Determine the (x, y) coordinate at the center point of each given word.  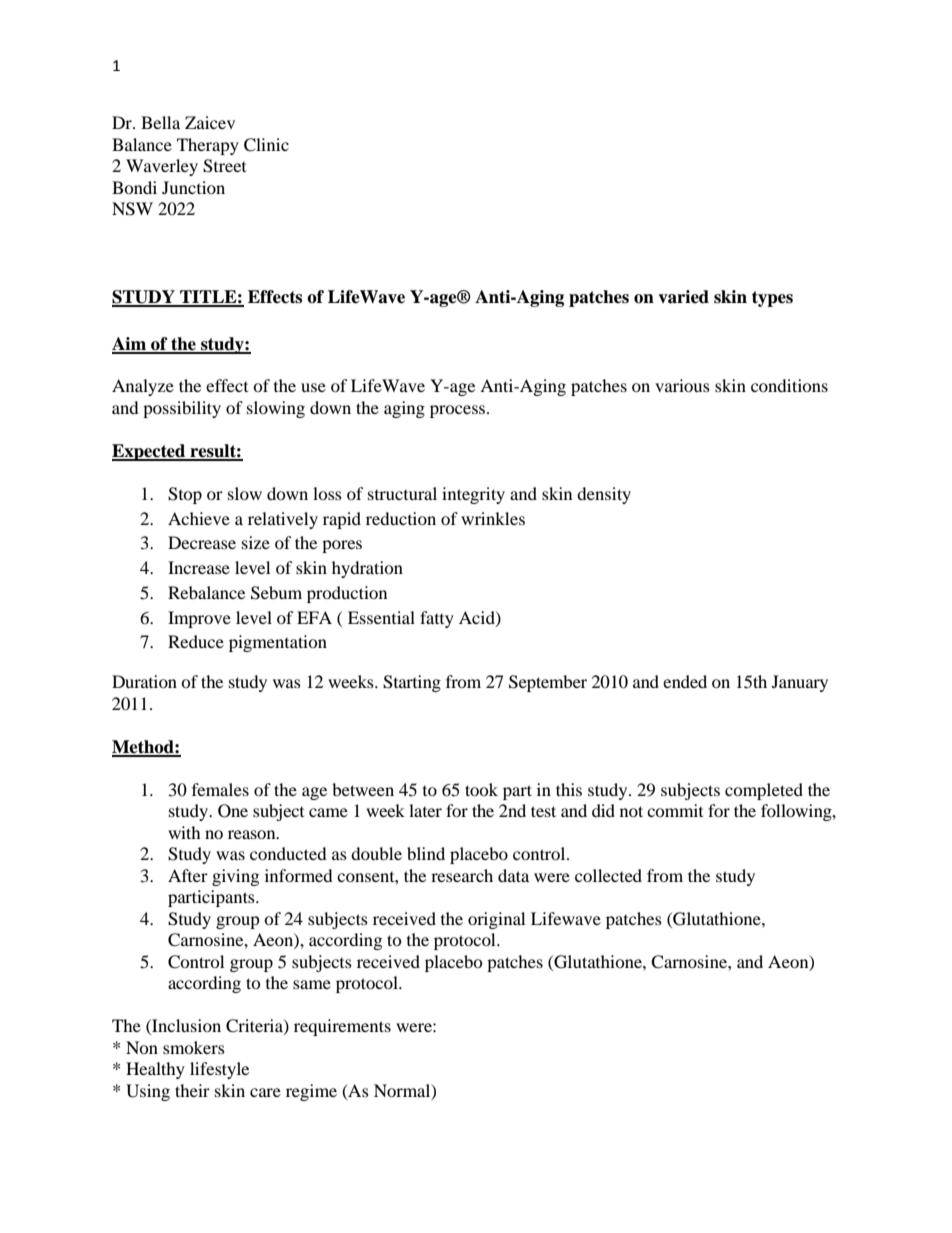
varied (683, 297)
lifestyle (219, 1070)
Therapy (208, 146)
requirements (342, 1027)
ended (685, 681)
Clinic (266, 145)
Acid (478, 618)
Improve (199, 619)
